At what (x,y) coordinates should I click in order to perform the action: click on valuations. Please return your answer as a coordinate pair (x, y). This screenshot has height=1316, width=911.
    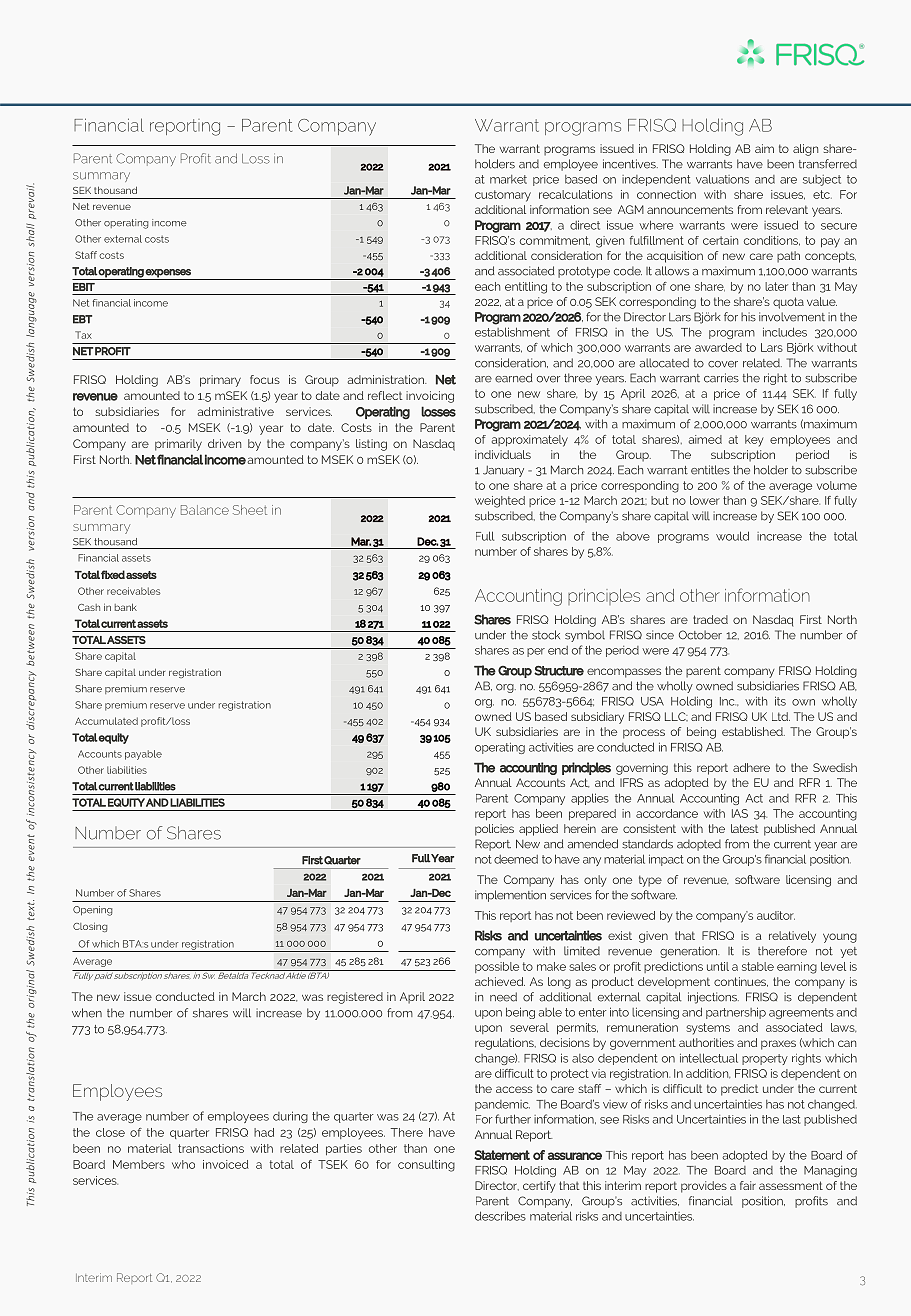
    Looking at the image, I should click on (722, 179).
